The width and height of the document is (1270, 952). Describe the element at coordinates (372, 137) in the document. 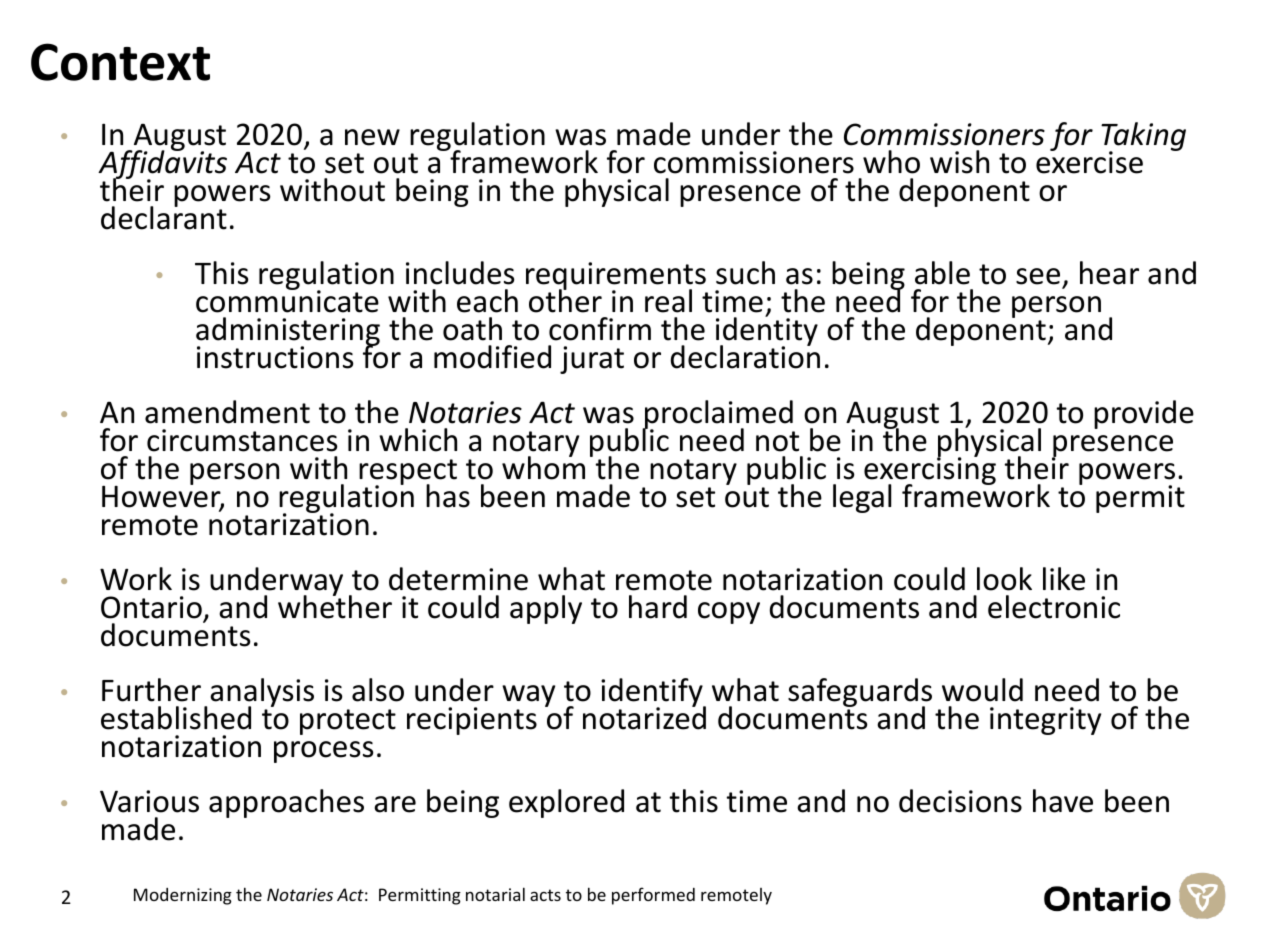

I see `new` at that location.
